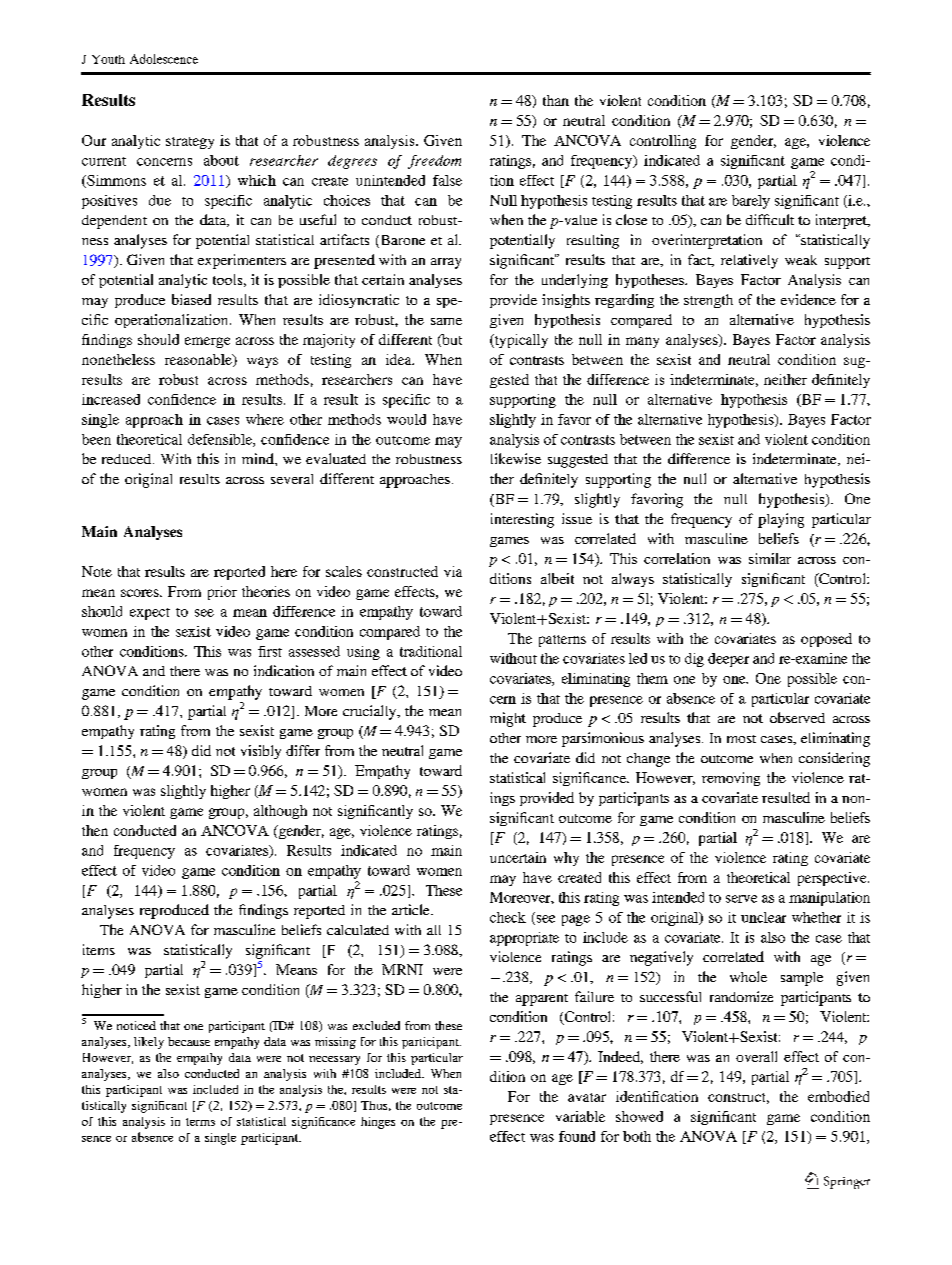 The image size is (952, 1265). I want to click on overall, so click(756, 1056).
